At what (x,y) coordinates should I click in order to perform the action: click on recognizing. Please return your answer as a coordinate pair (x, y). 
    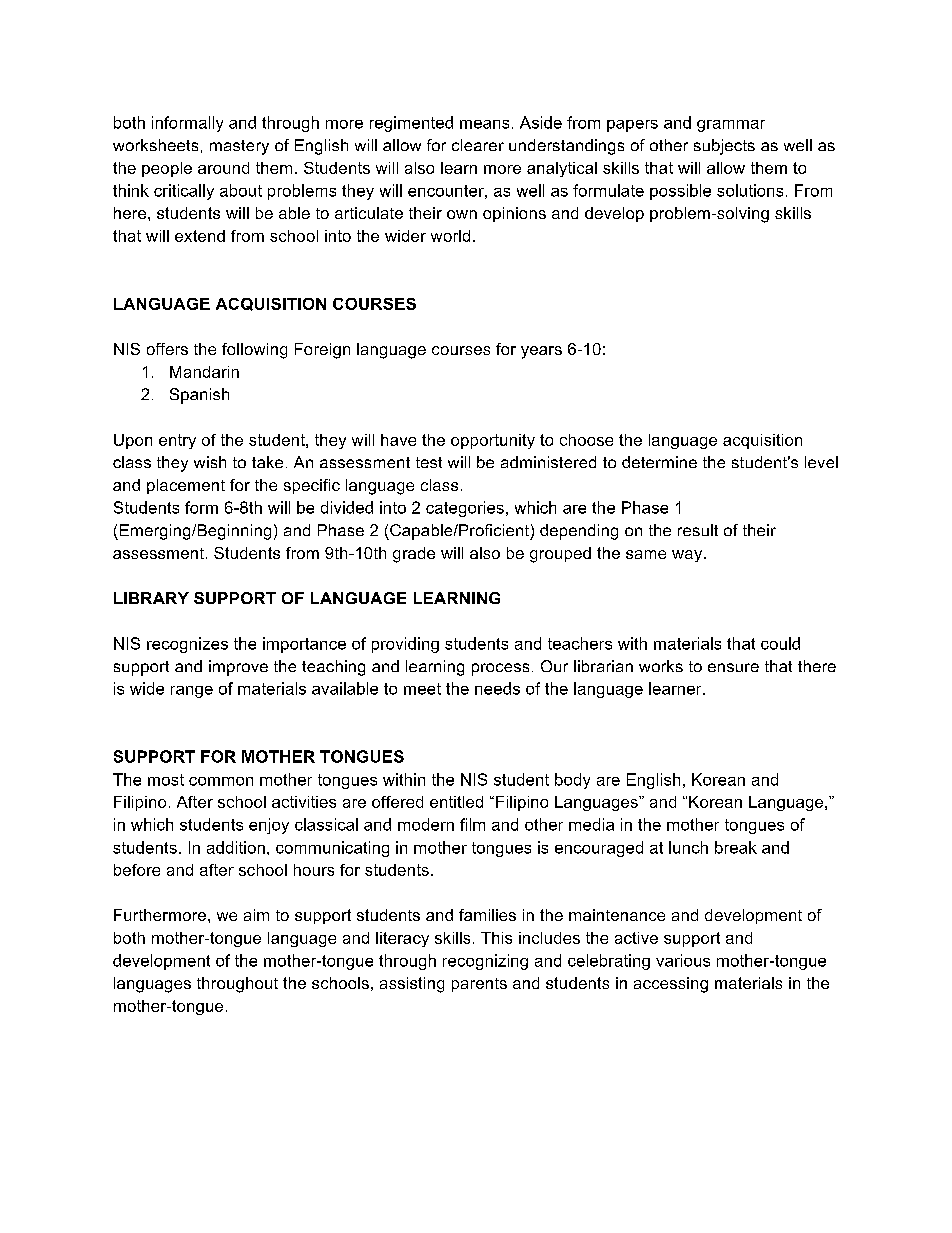
    Looking at the image, I should click on (485, 962).
